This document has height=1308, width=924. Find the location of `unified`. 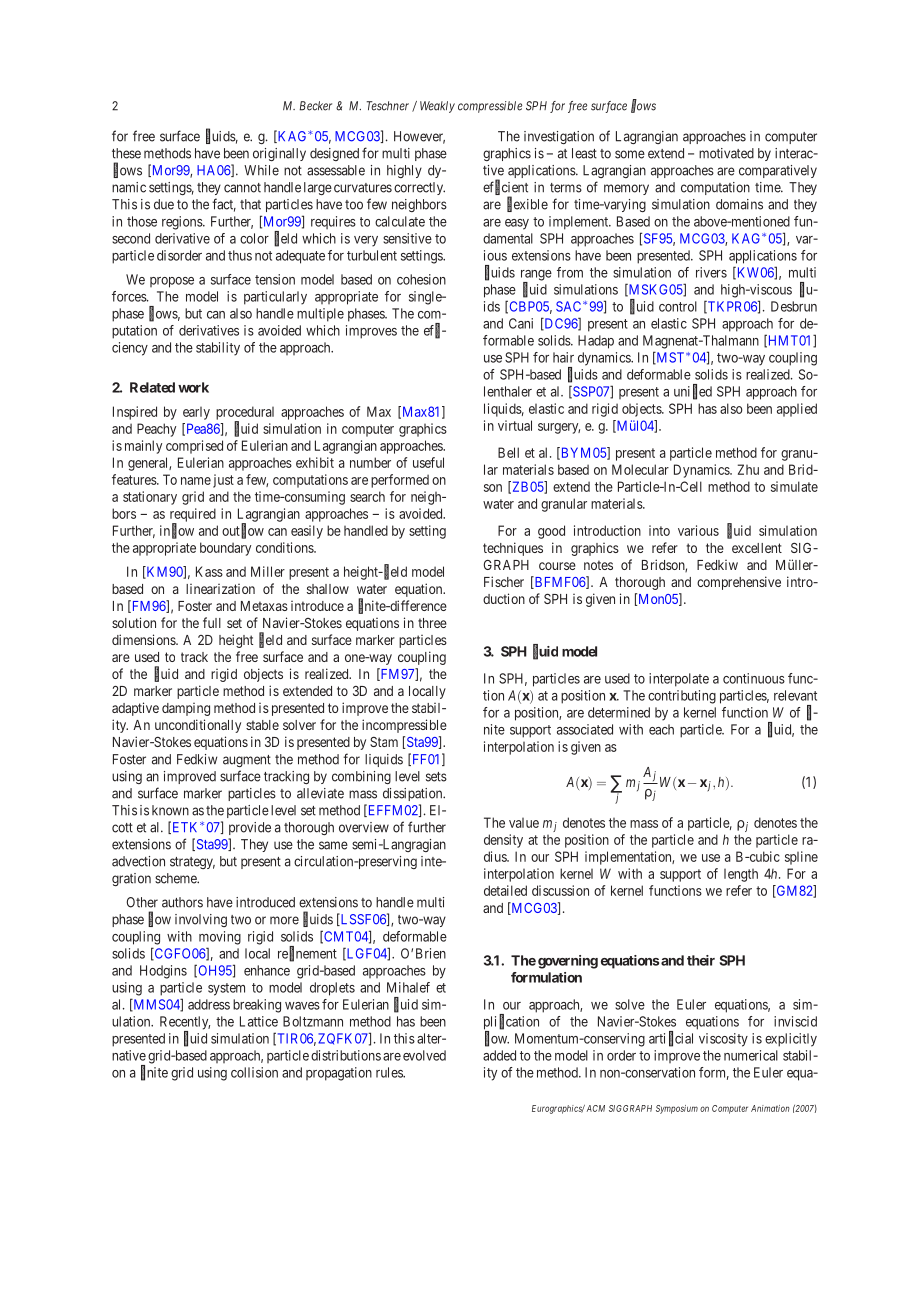

unified is located at coordinates (693, 392).
